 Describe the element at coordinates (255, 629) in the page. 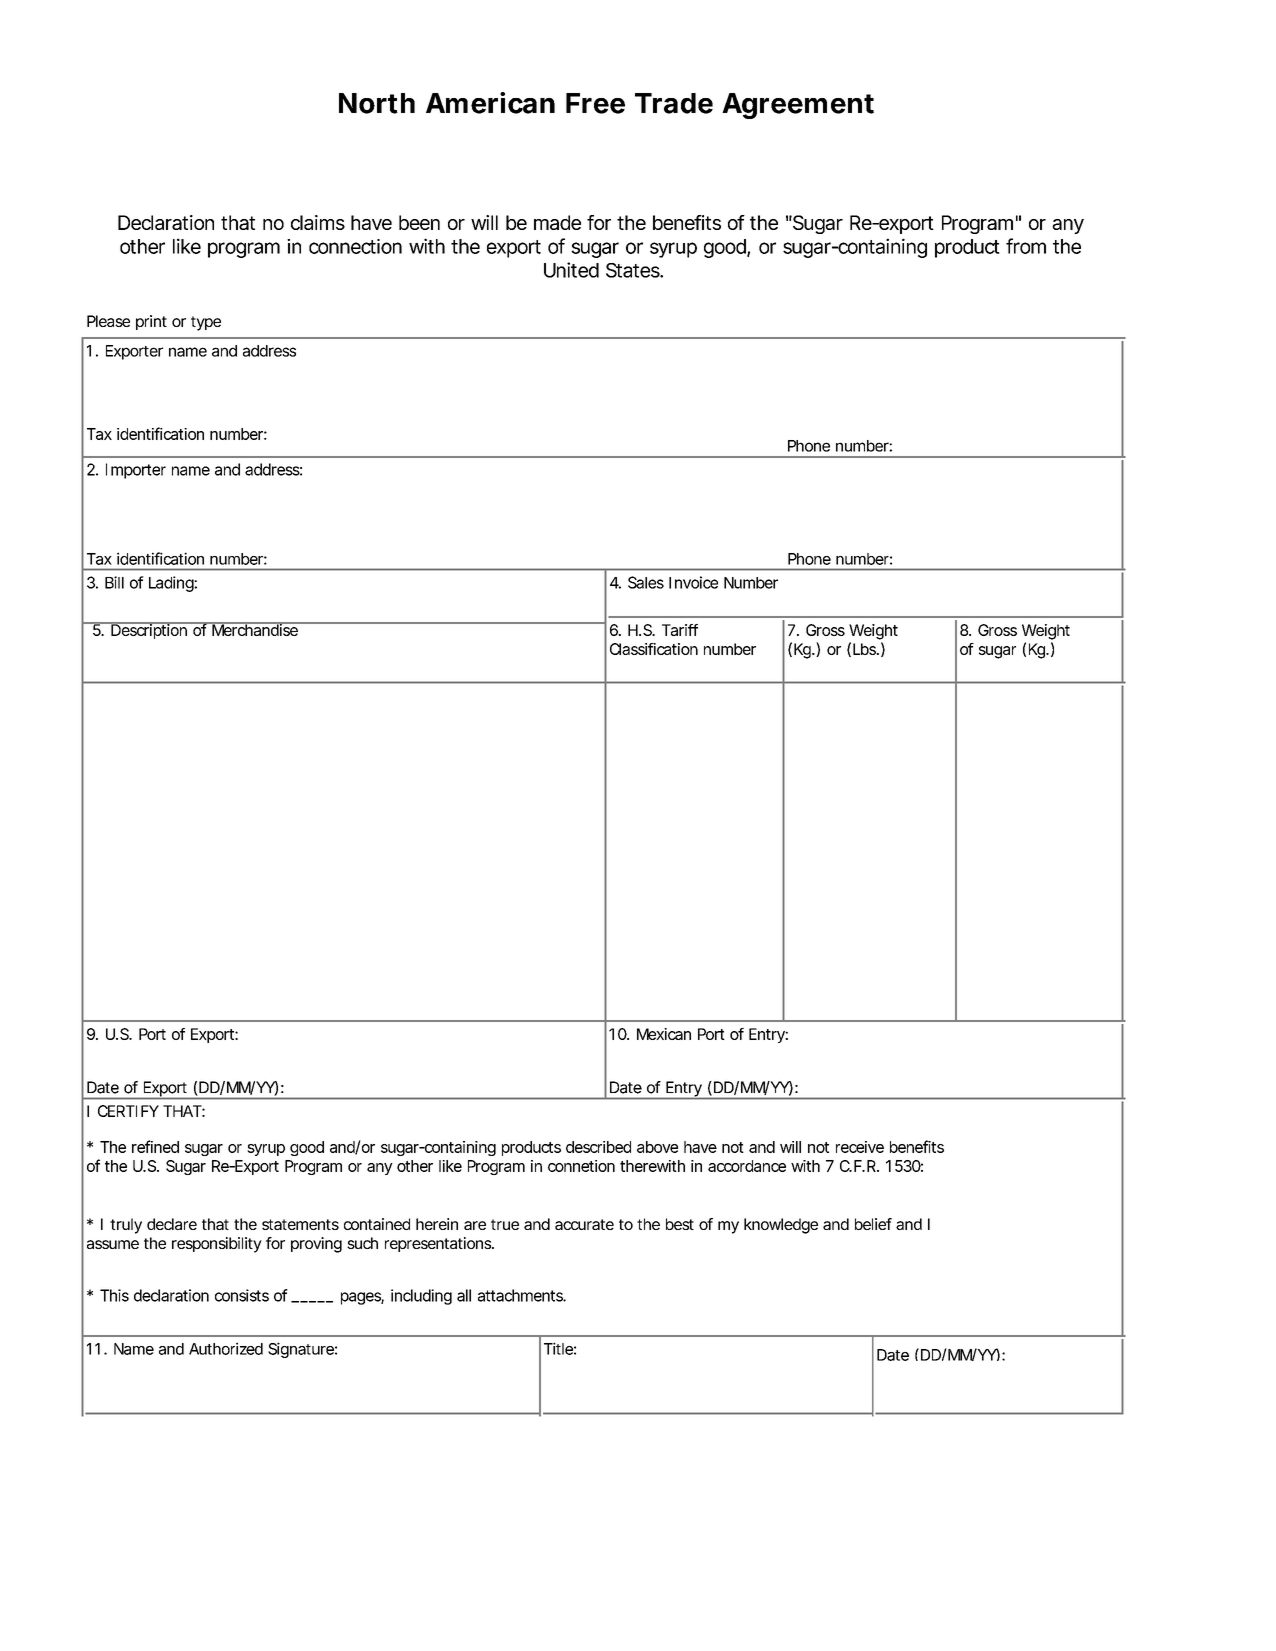

I see `Merchandise` at that location.
